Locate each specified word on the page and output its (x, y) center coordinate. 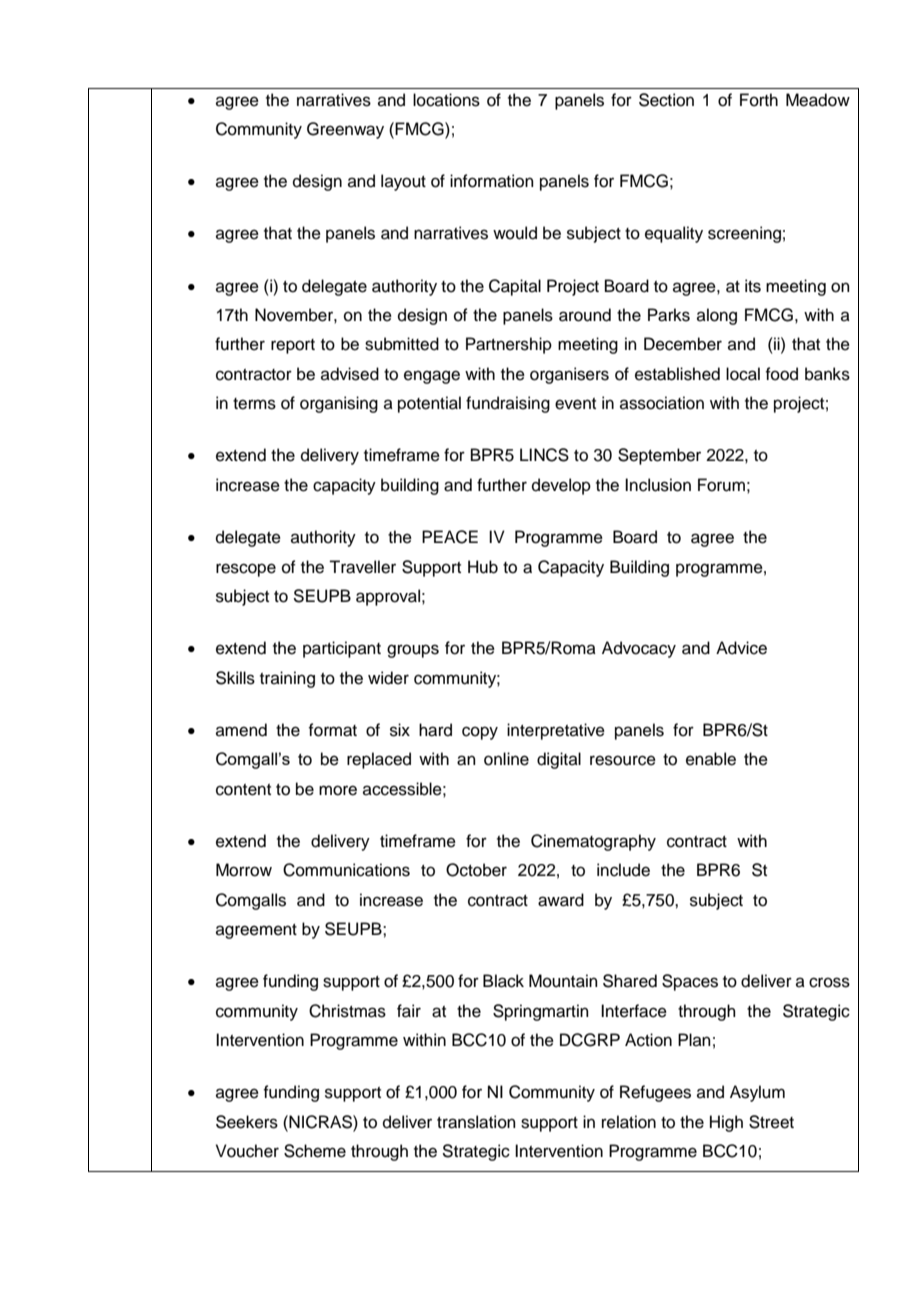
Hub (483, 567)
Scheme (315, 1151)
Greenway (345, 130)
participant (342, 649)
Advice (741, 648)
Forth (759, 100)
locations (446, 100)
